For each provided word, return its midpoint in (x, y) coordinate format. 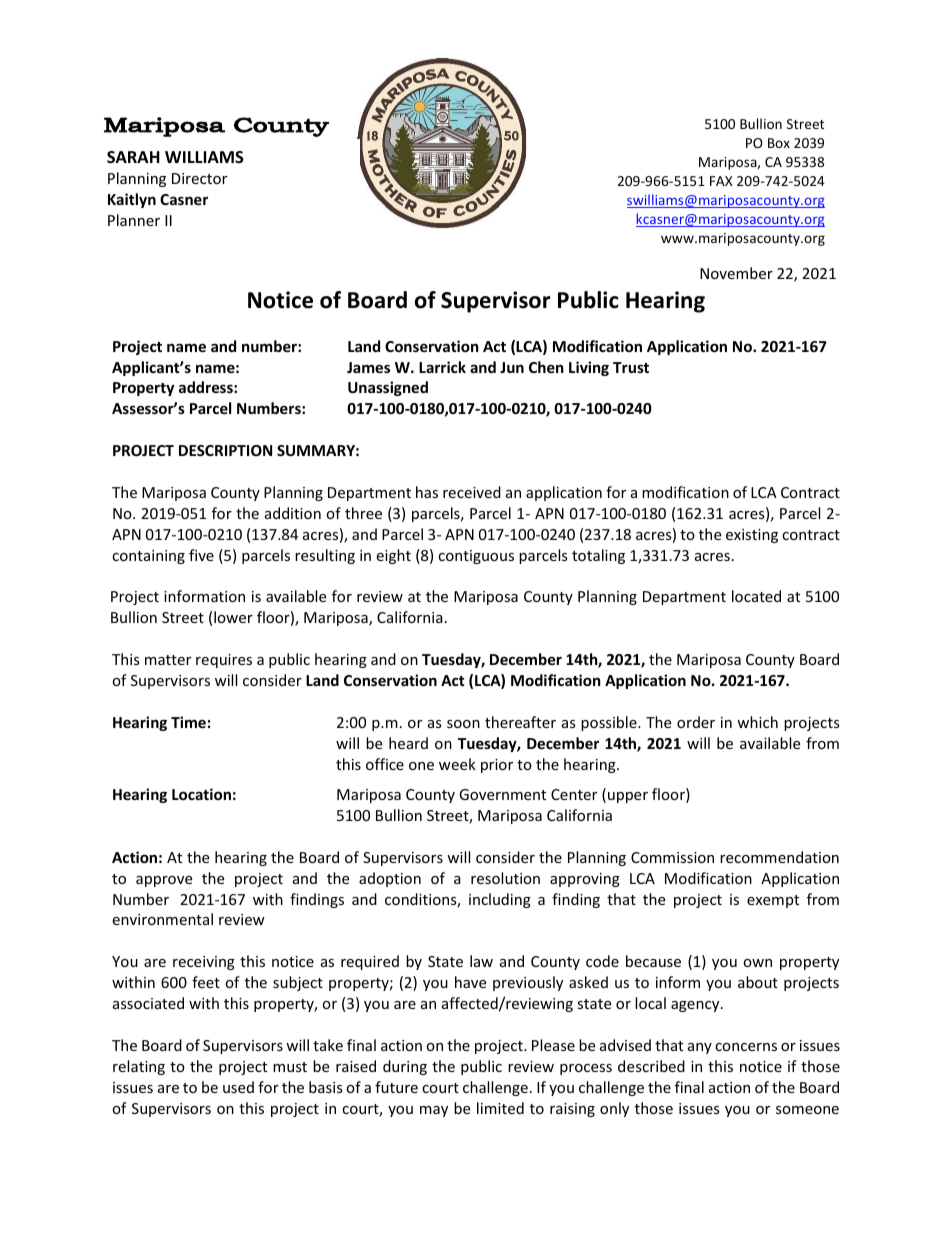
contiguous (476, 557)
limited (500, 1108)
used (238, 1087)
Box (779, 143)
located (756, 596)
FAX (721, 181)
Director (199, 178)
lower (233, 617)
